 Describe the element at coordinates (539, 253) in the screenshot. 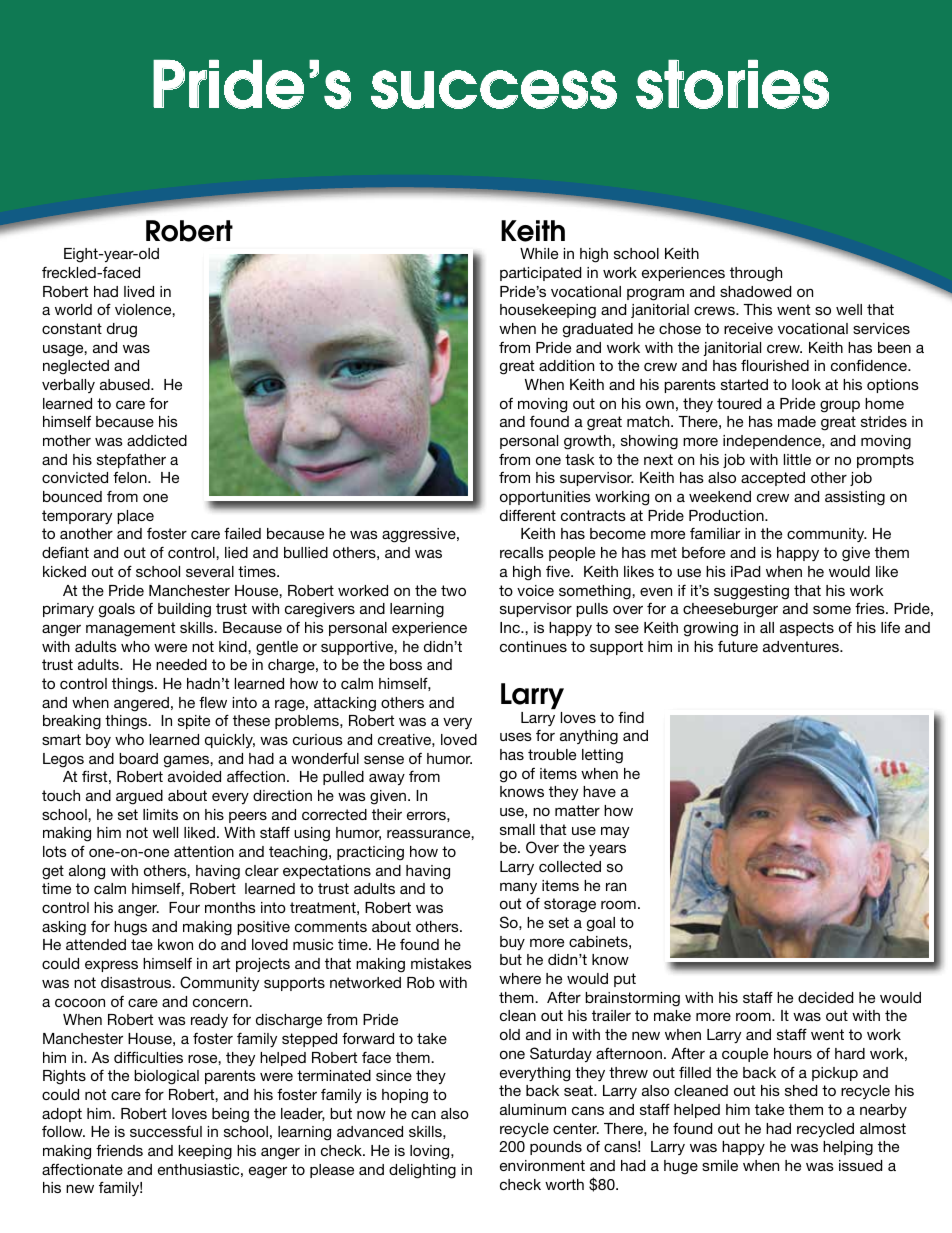

I see `While` at that location.
